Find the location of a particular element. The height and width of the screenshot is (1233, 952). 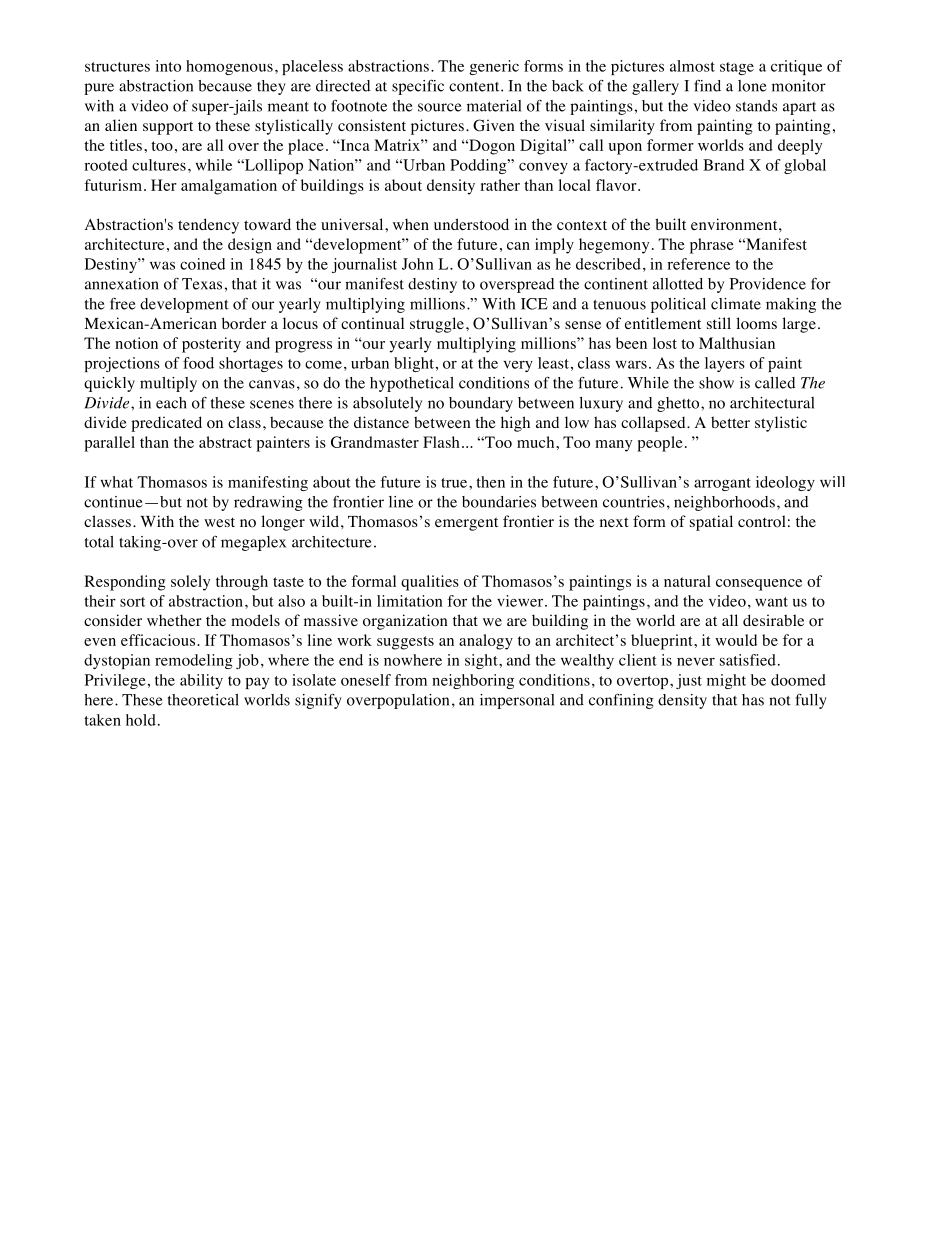

theoretical is located at coordinates (203, 700).
